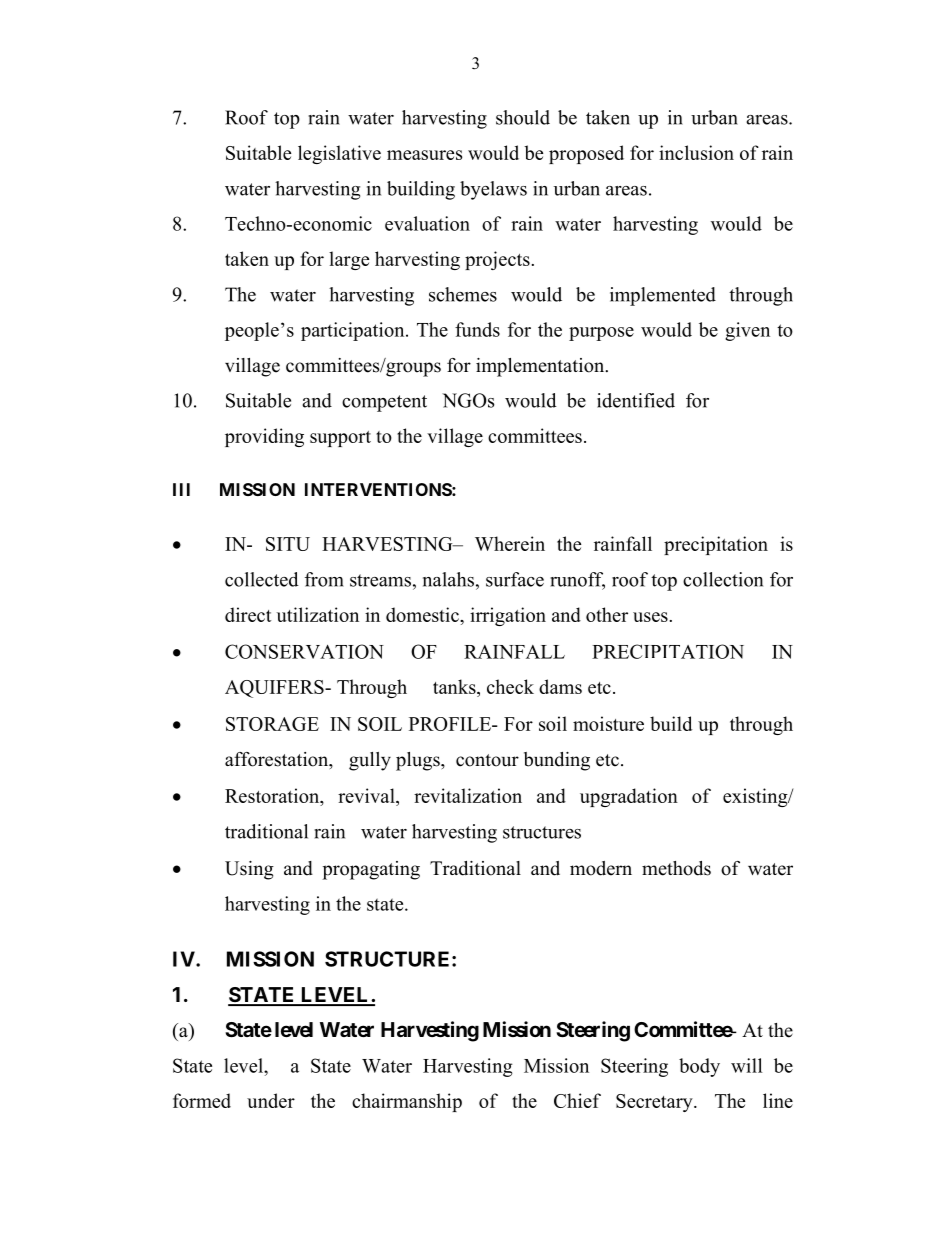 Image resolution: width=952 pixels, height=1233 pixels. What do you see at coordinates (271, 1100) in the page?
I see `under` at bounding box center [271, 1100].
